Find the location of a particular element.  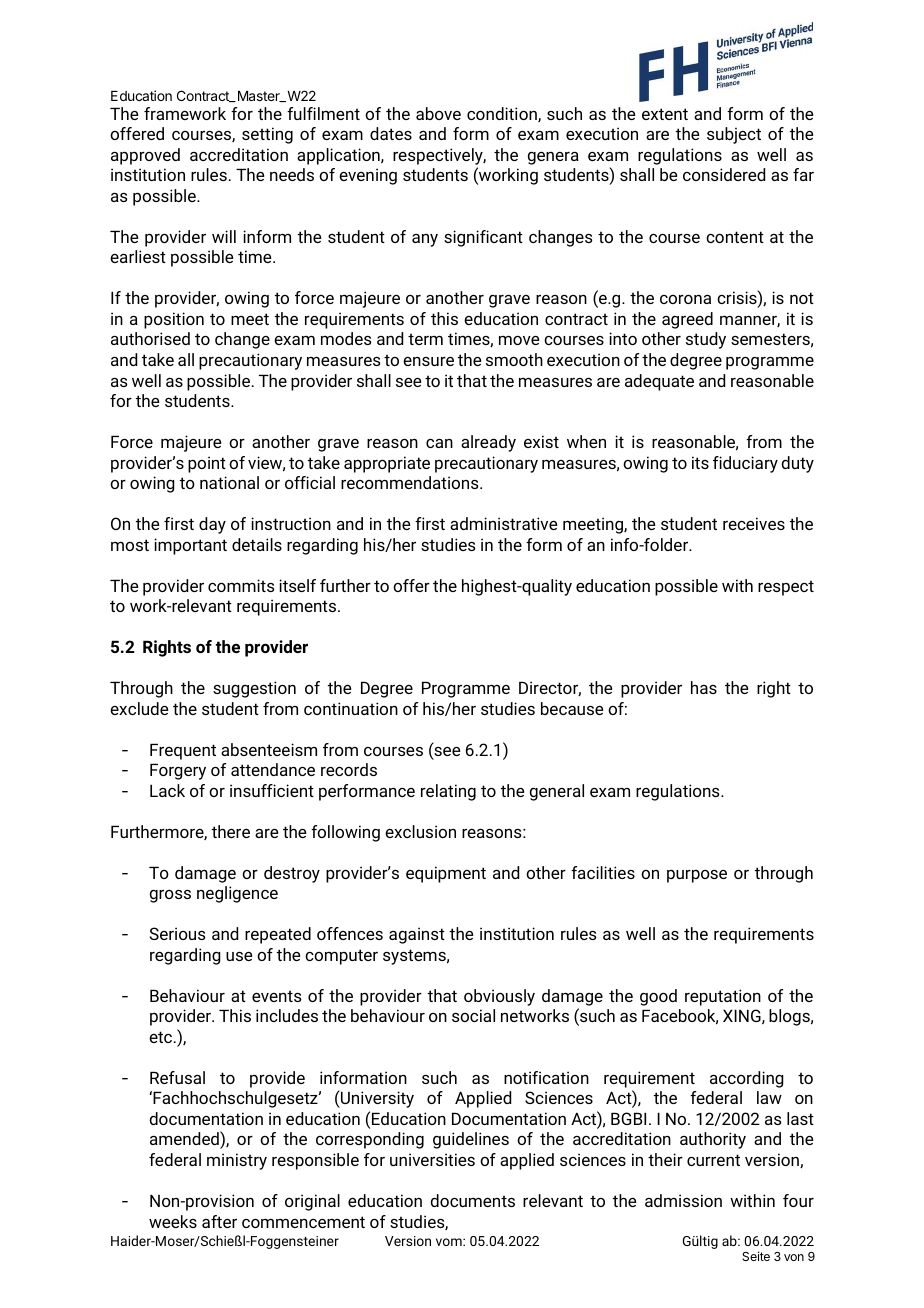

administrative is located at coordinates (503, 523).
